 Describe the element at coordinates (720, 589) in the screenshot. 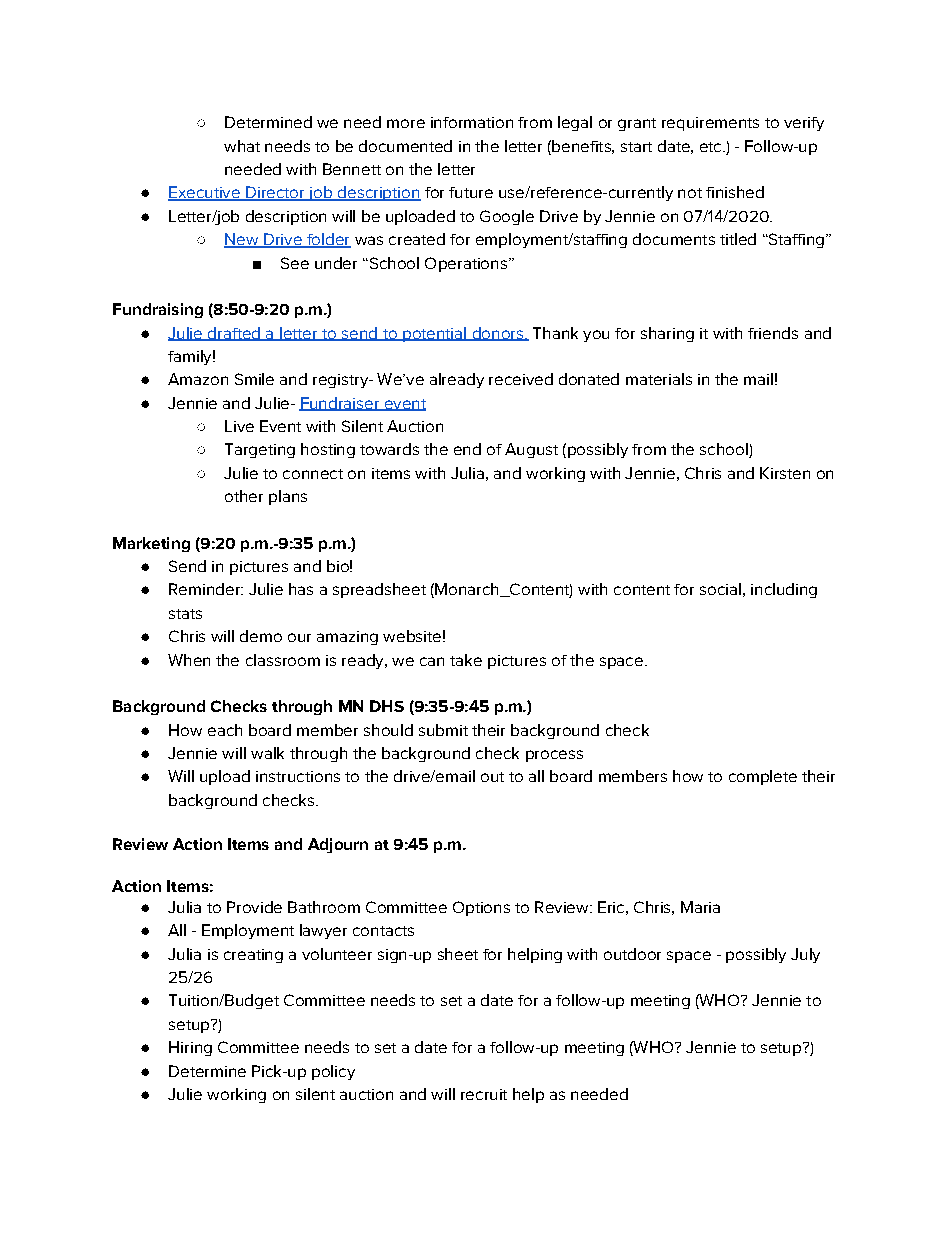

I see `social` at that location.
